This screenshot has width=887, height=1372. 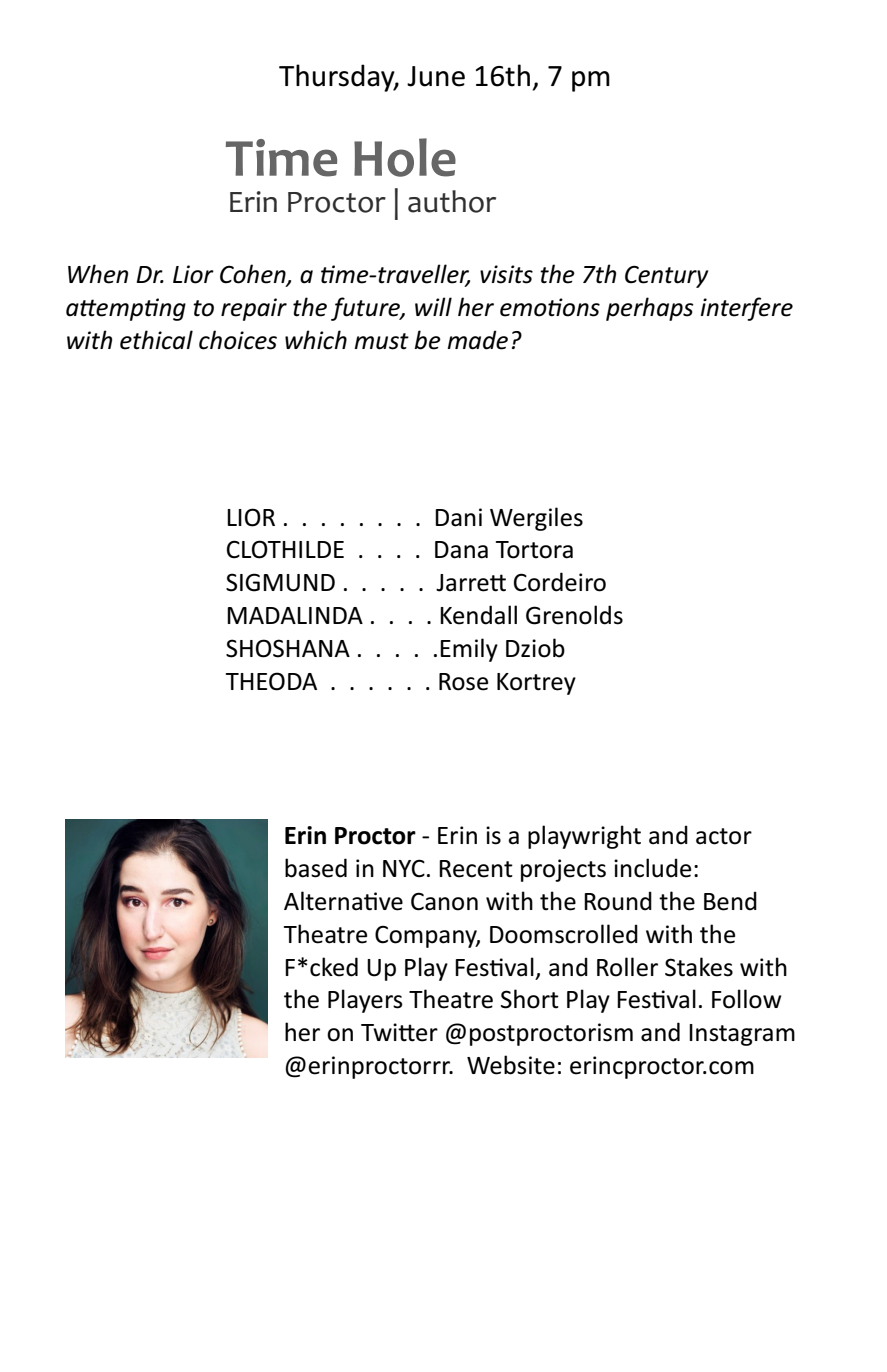 I want to click on June, so click(x=436, y=76).
